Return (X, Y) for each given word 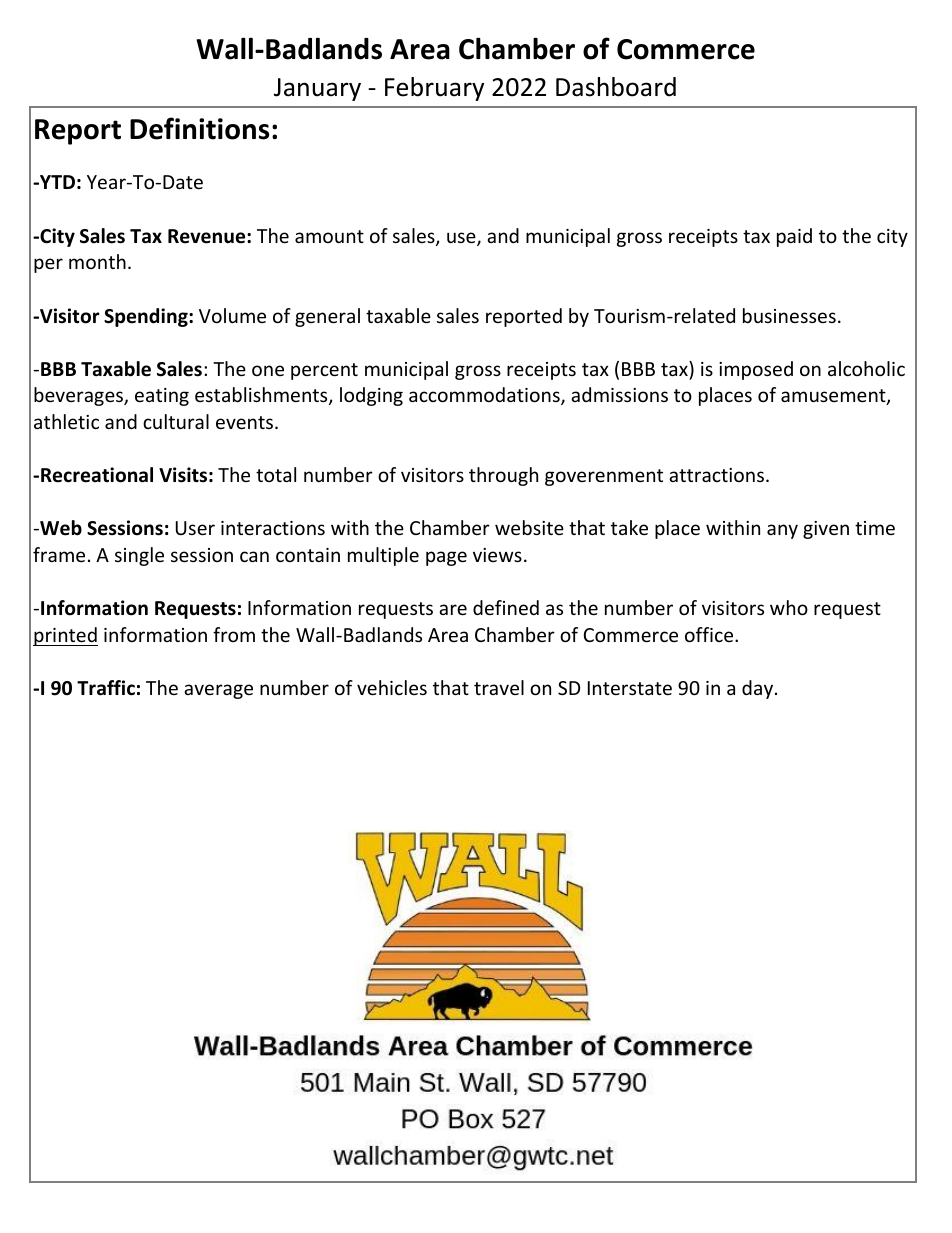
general (327, 317)
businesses (789, 315)
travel (499, 687)
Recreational (97, 475)
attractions (718, 475)
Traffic (106, 688)
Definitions (200, 128)
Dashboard (616, 87)
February (434, 89)
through (503, 476)
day (759, 689)
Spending (147, 317)
